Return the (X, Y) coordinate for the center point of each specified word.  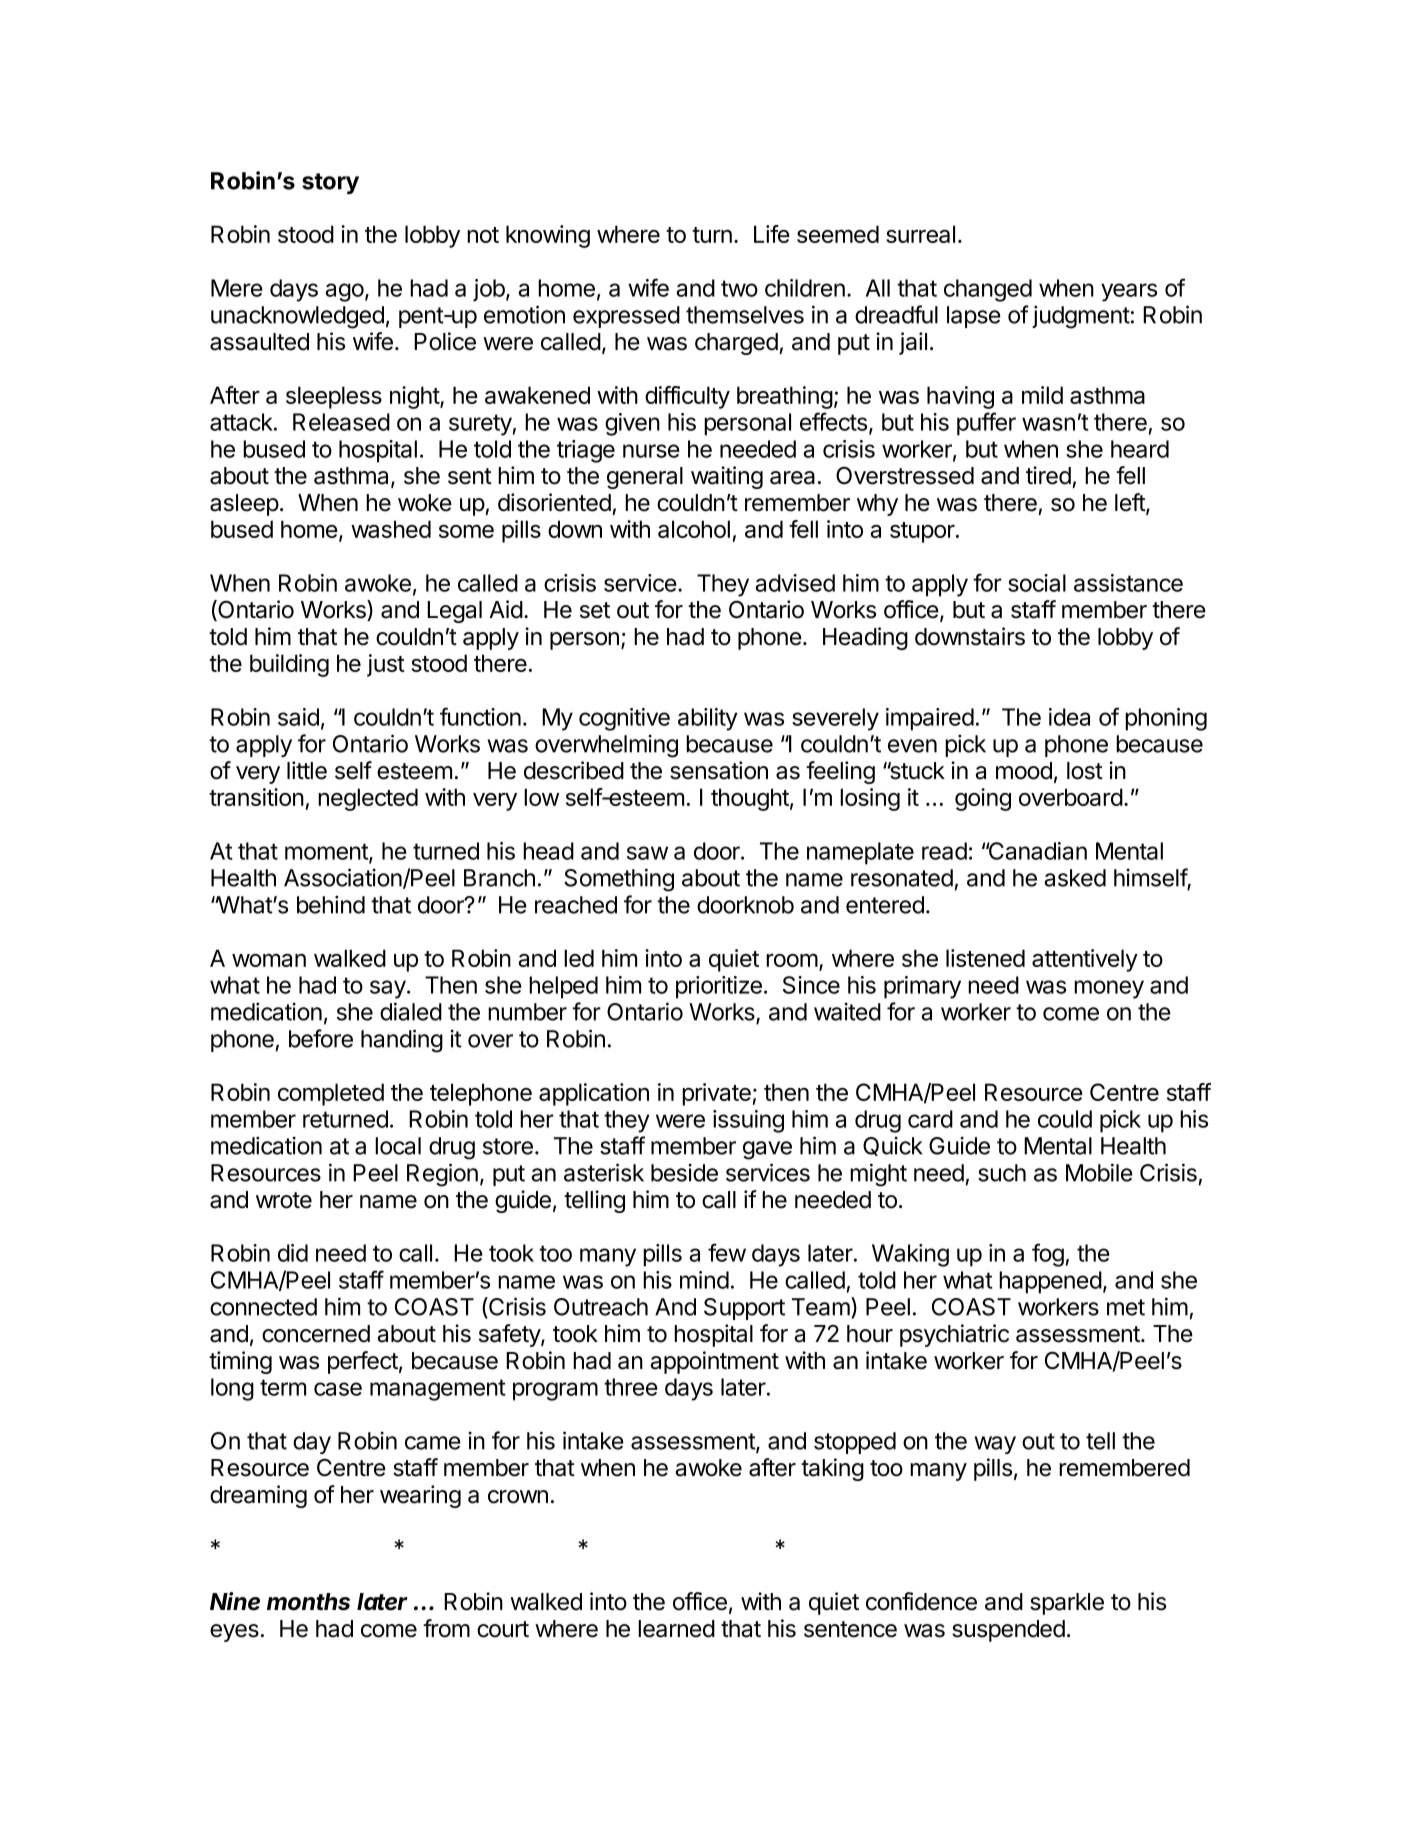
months (308, 1602)
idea (1069, 717)
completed (331, 1094)
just (386, 665)
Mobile (1099, 1172)
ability (708, 719)
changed (988, 290)
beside (684, 1172)
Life (772, 234)
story (330, 183)
